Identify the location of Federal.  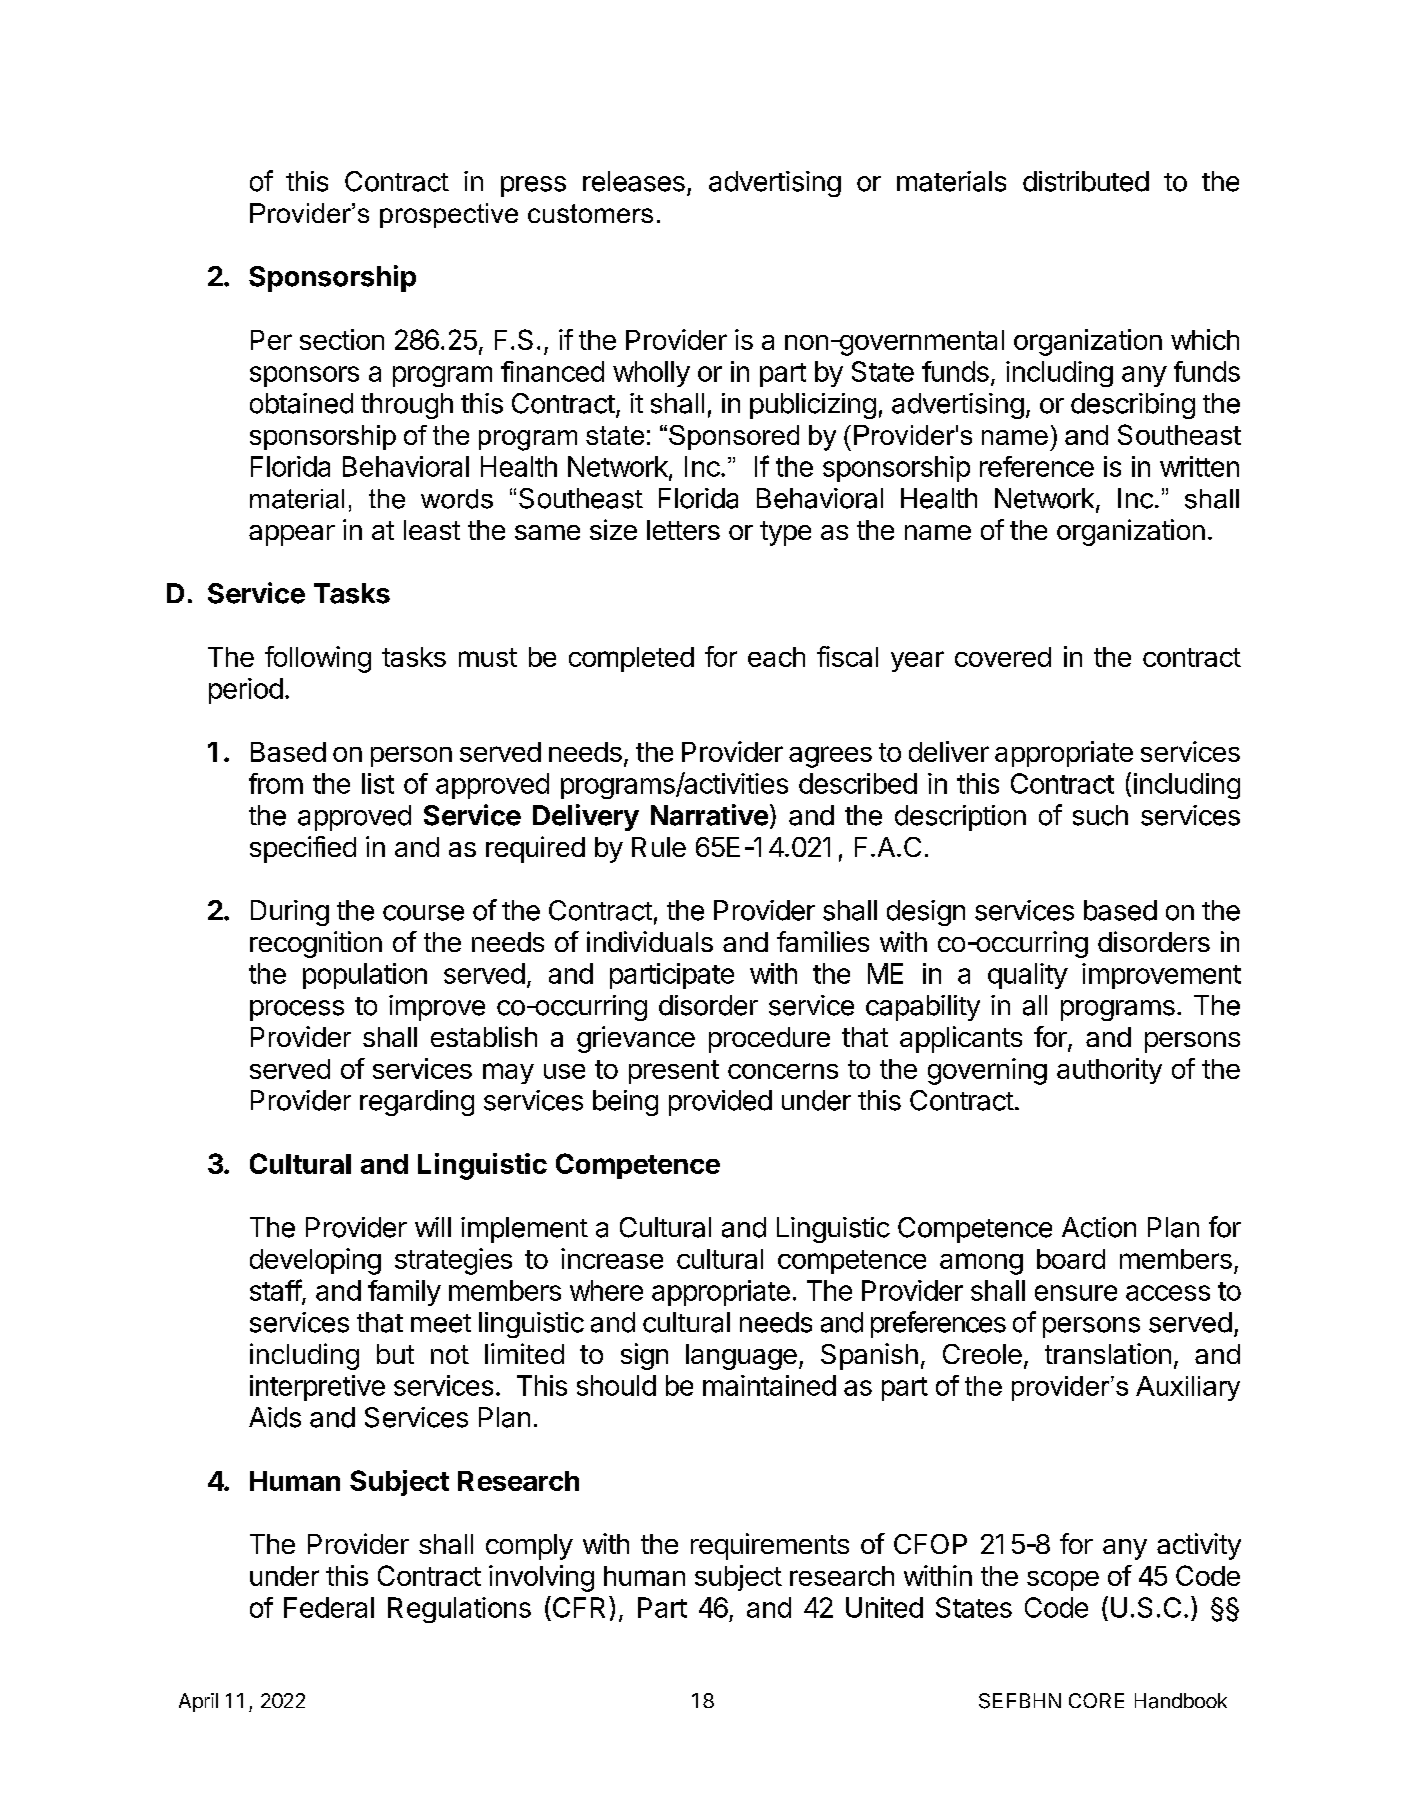
(329, 1607).
